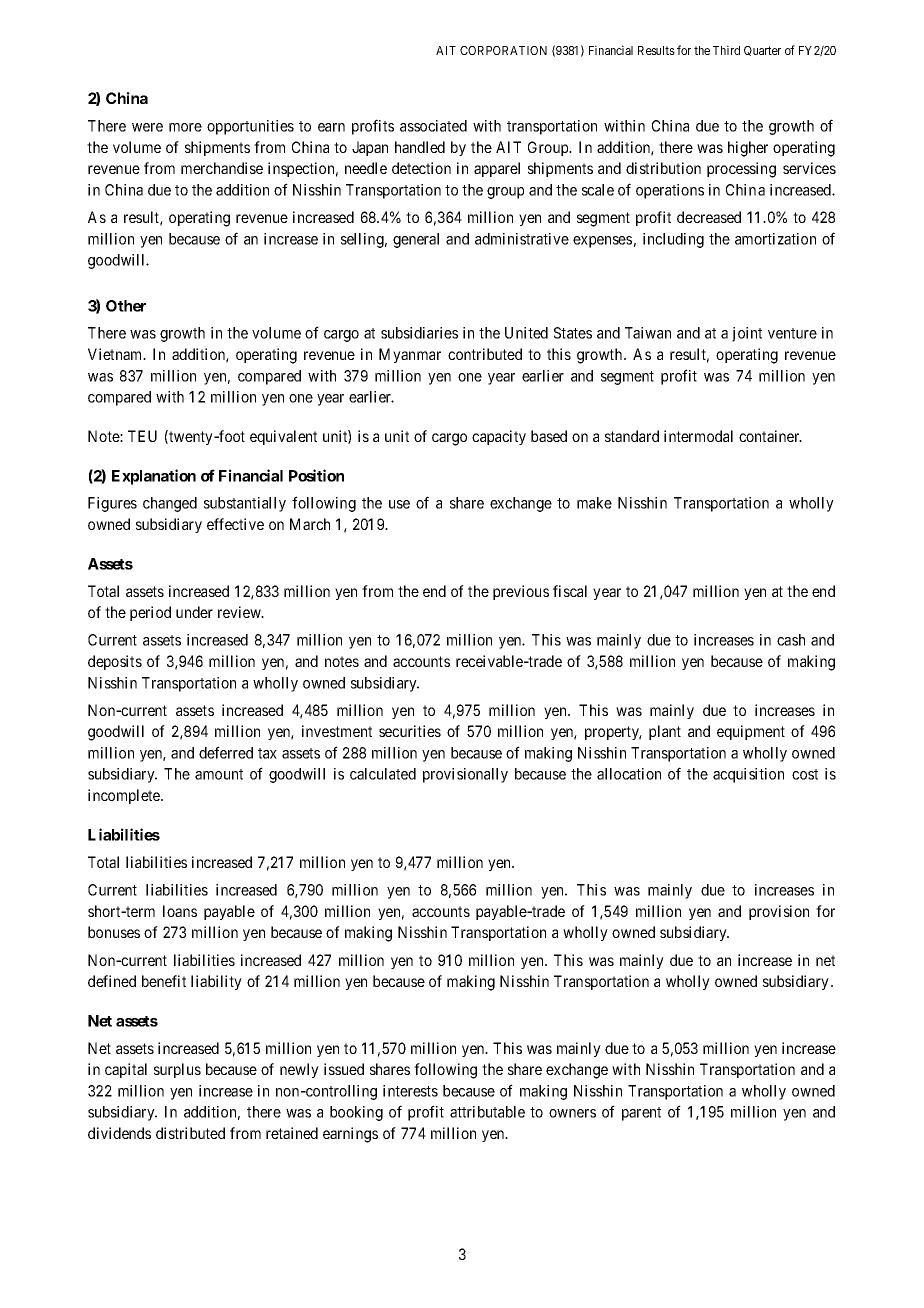  What do you see at coordinates (487, 1112) in the document?
I see `attributable` at bounding box center [487, 1112].
